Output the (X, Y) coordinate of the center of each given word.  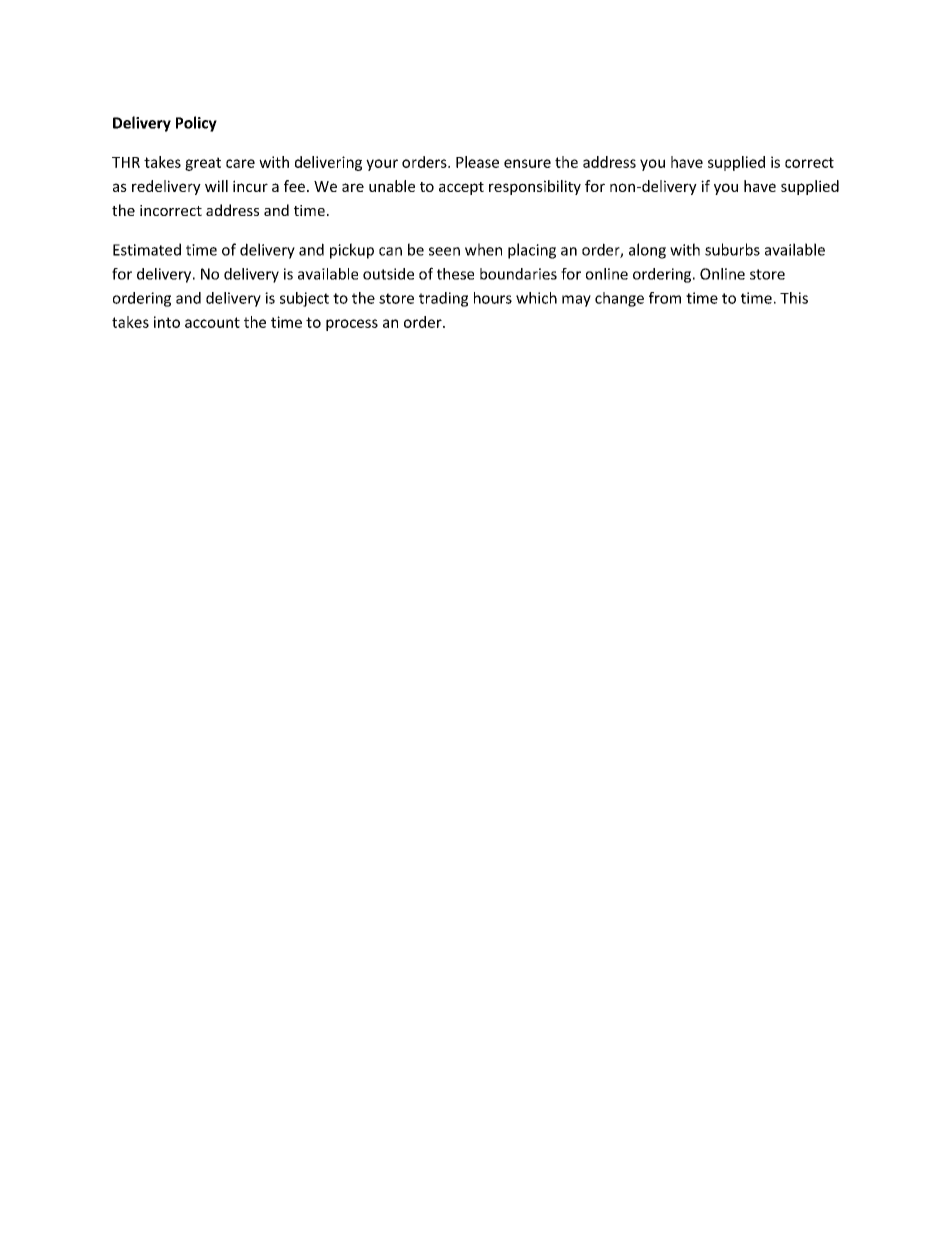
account (212, 322)
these (455, 274)
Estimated (147, 249)
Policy (196, 124)
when (483, 249)
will (216, 186)
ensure (527, 163)
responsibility (535, 187)
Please (477, 162)
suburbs (732, 249)
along (647, 251)
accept (461, 188)
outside (388, 274)
